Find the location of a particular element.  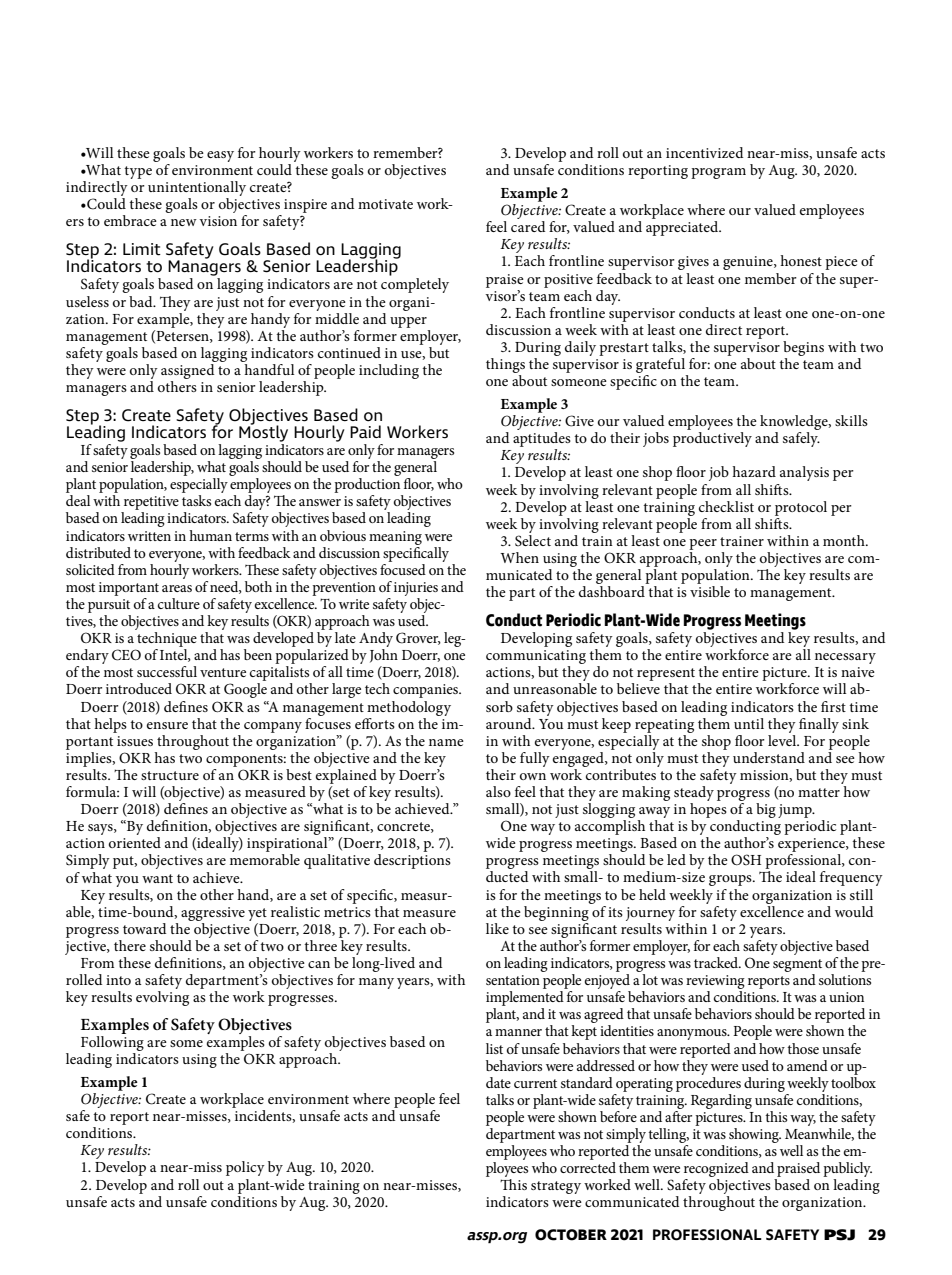

want is located at coordinates (157, 878).
